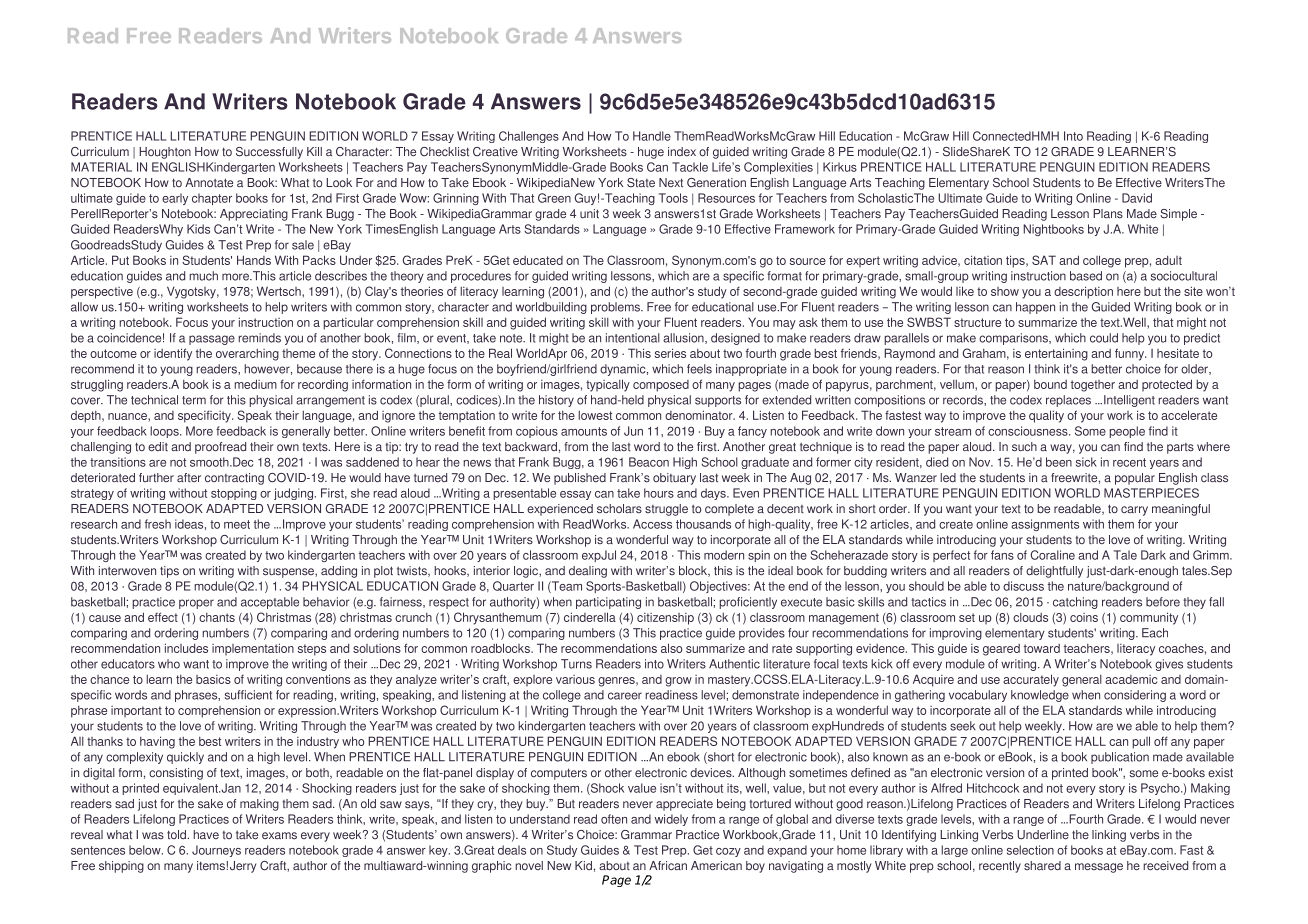 Image resolution: width=1308 pixels, height=924 pixels. Describe the element at coordinates (217, 617) in the page. I see `chants` at that location.
